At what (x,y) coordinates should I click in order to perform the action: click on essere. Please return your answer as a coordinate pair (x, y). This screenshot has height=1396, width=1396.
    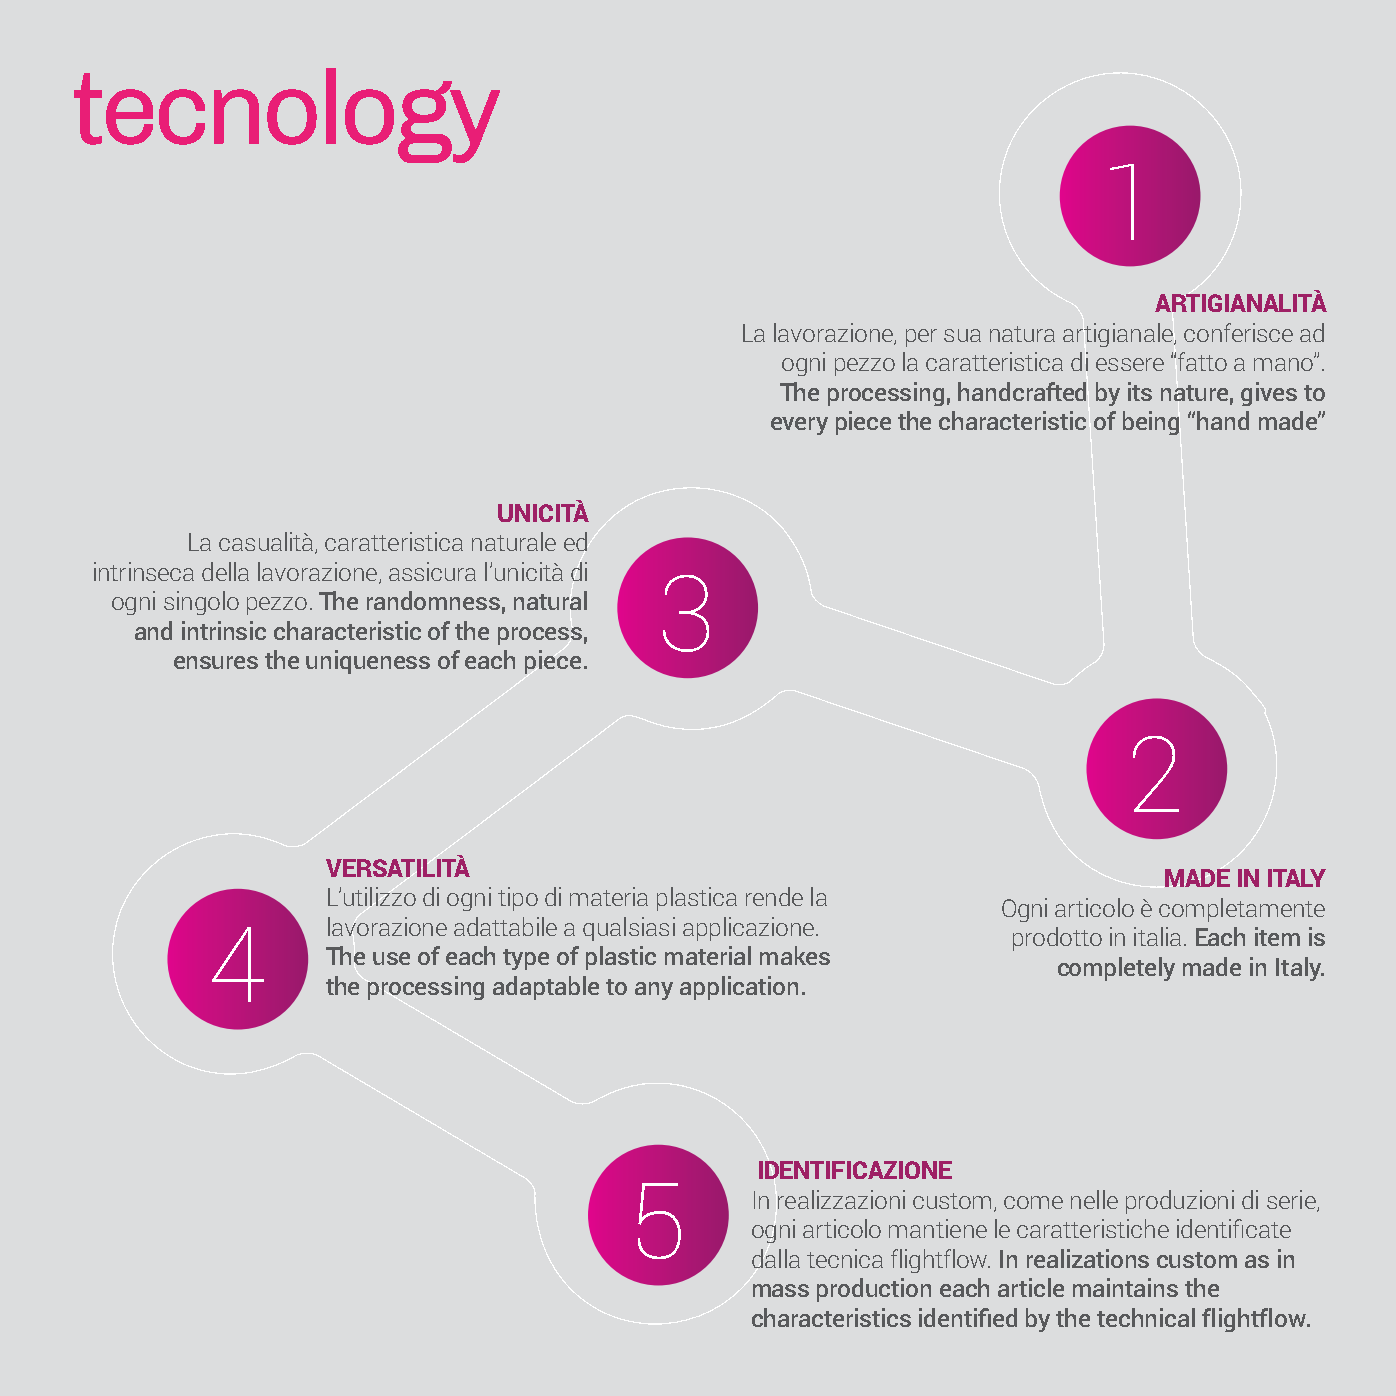
    Looking at the image, I should click on (1130, 364).
